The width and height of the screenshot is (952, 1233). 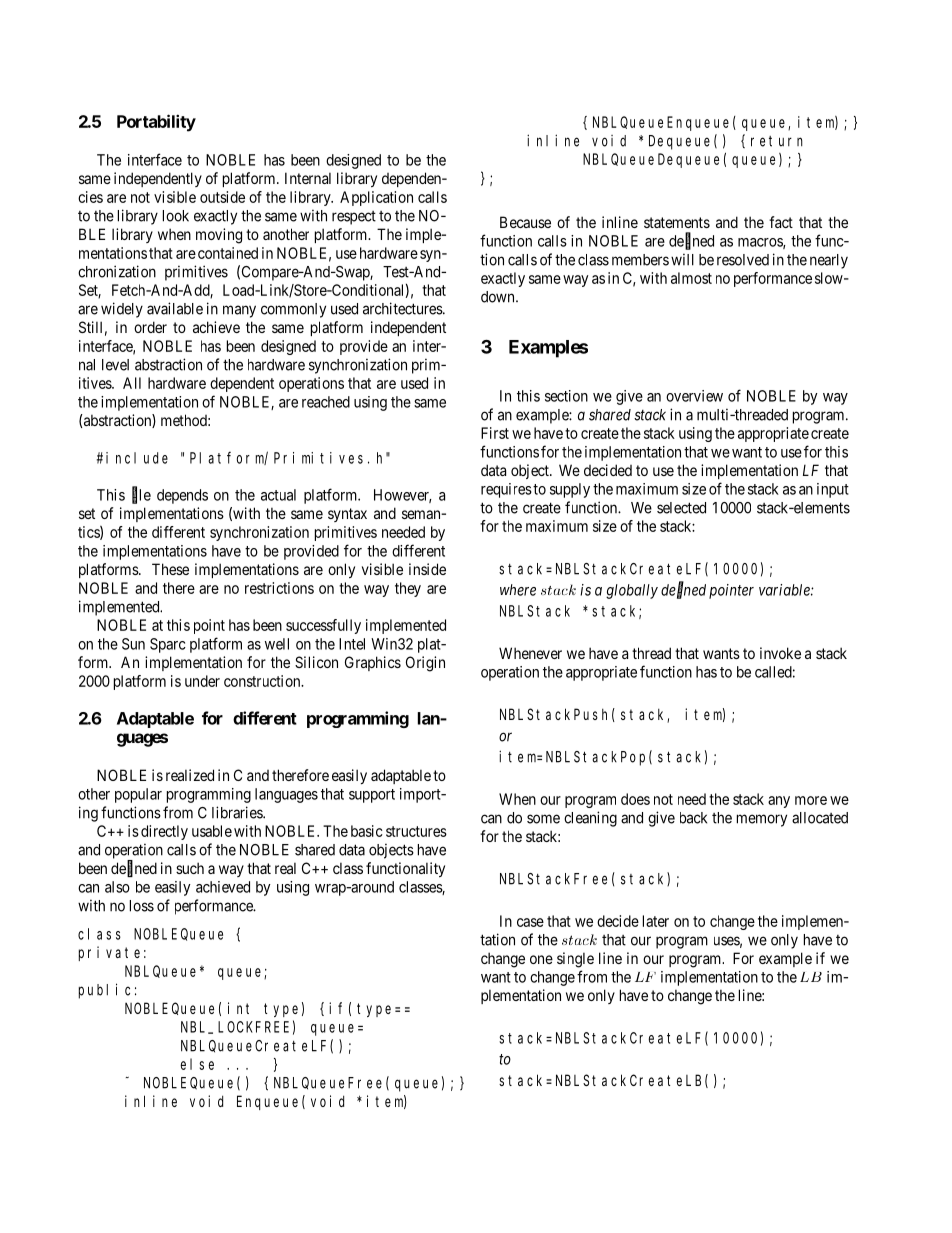 What do you see at coordinates (427, 569) in the screenshot?
I see `inside` at bounding box center [427, 569].
